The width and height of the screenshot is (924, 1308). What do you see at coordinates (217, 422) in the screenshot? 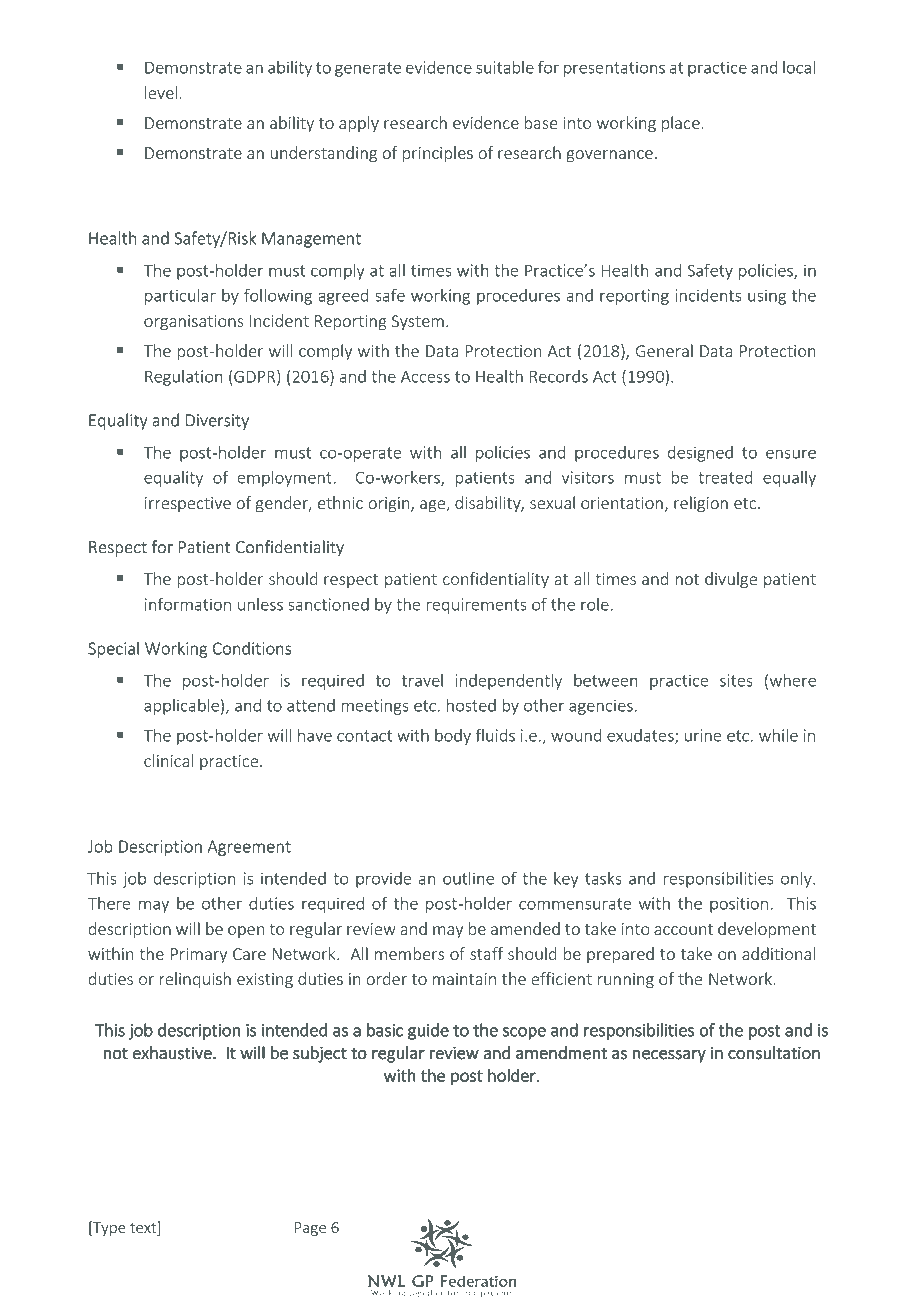
I see `Diversity` at bounding box center [217, 422].
